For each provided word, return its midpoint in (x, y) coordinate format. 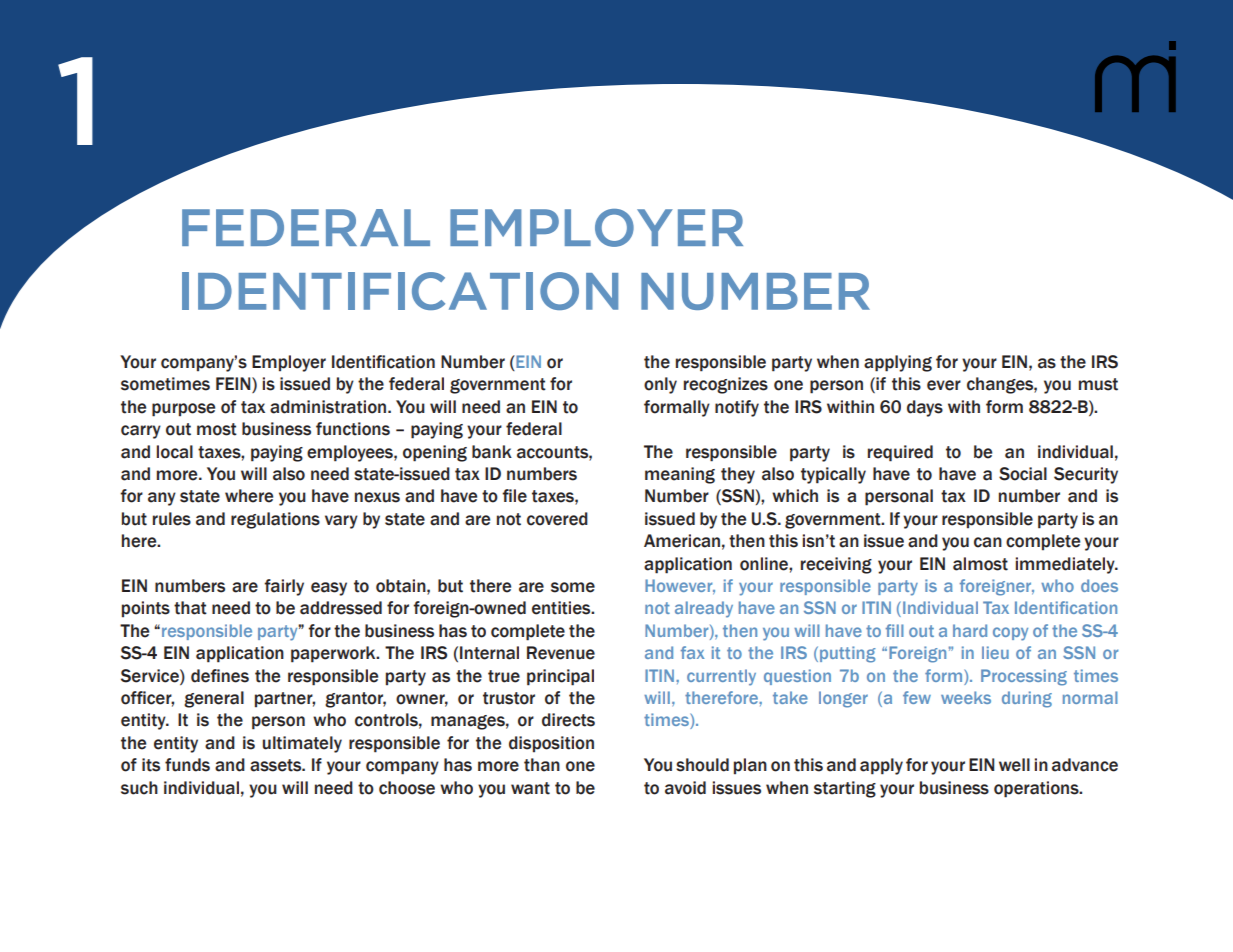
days (925, 408)
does (1099, 585)
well (1014, 765)
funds (187, 765)
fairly (284, 587)
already (704, 609)
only (660, 385)
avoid (685, 788)
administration (329, 407)
